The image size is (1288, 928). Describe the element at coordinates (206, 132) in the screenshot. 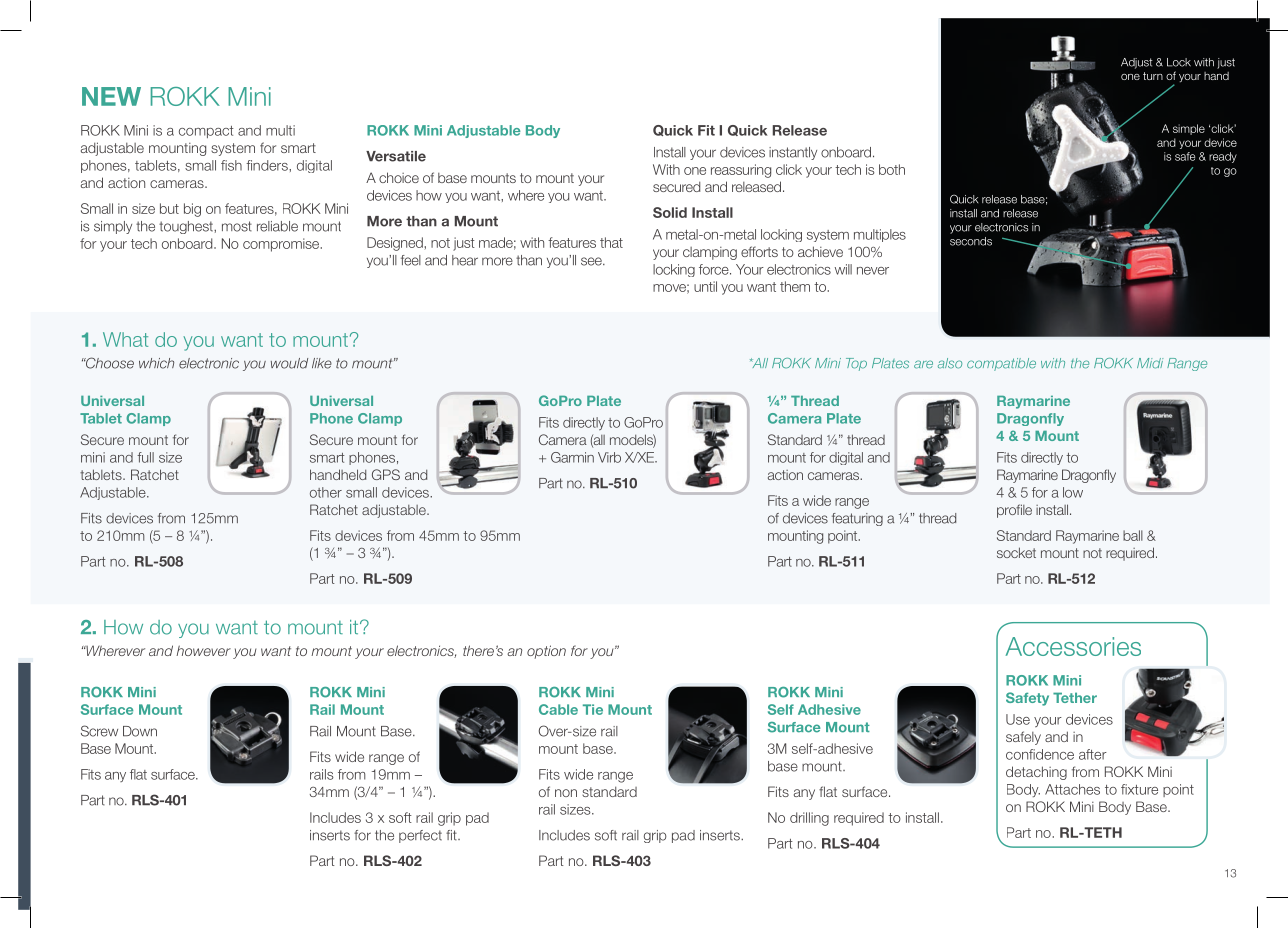

I see `compact` at that location.
